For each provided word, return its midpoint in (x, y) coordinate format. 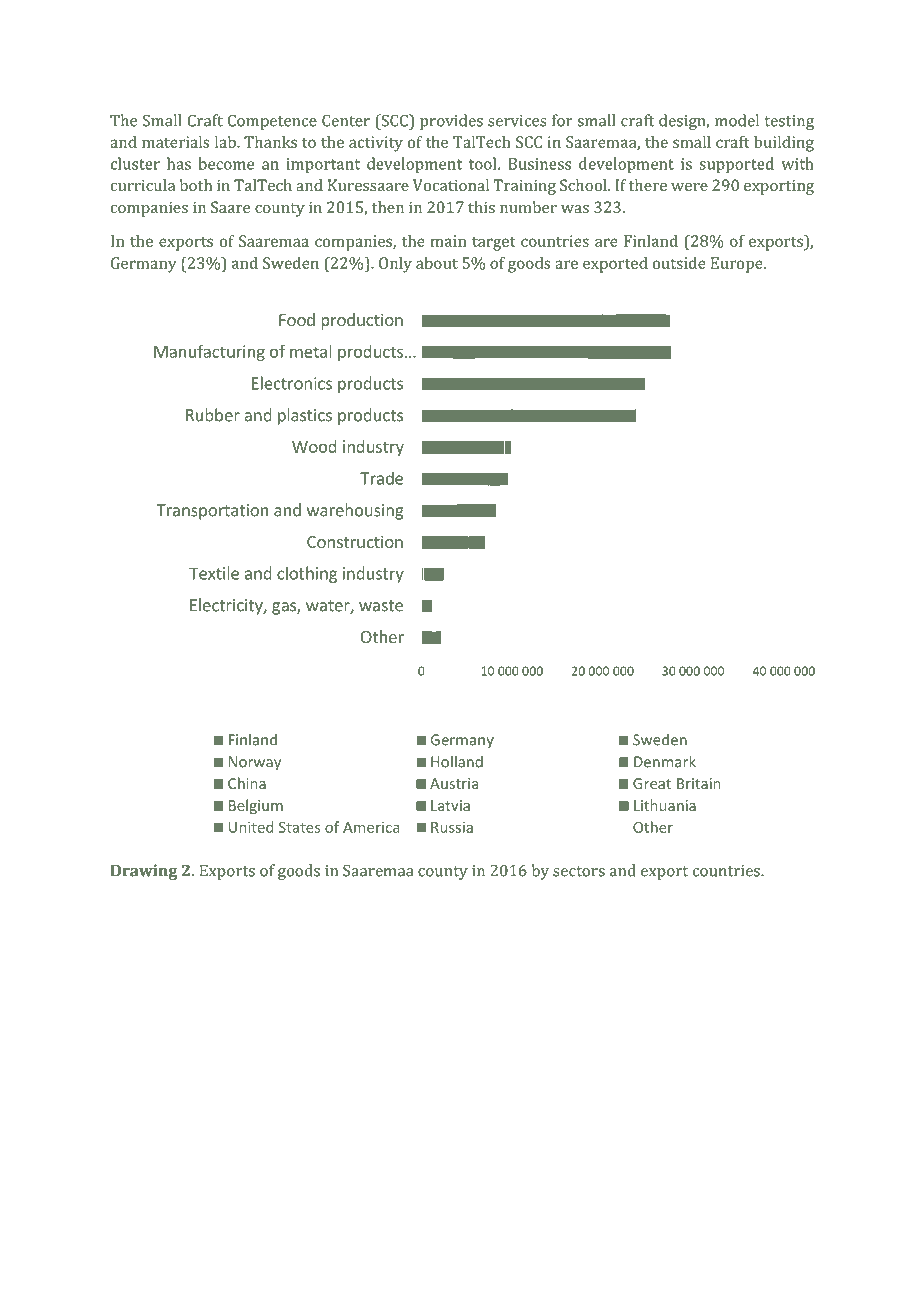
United (251, 827)
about (437, 263)
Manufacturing (209, 353)
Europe (738, 265)
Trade (381, 478)
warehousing (355, 511)
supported (736, 165)
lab (226, 142)
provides (451, 122)
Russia (452, 827)
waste (381, 606)
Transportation (212, 512)
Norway (255, 763)
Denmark (665, 761)
